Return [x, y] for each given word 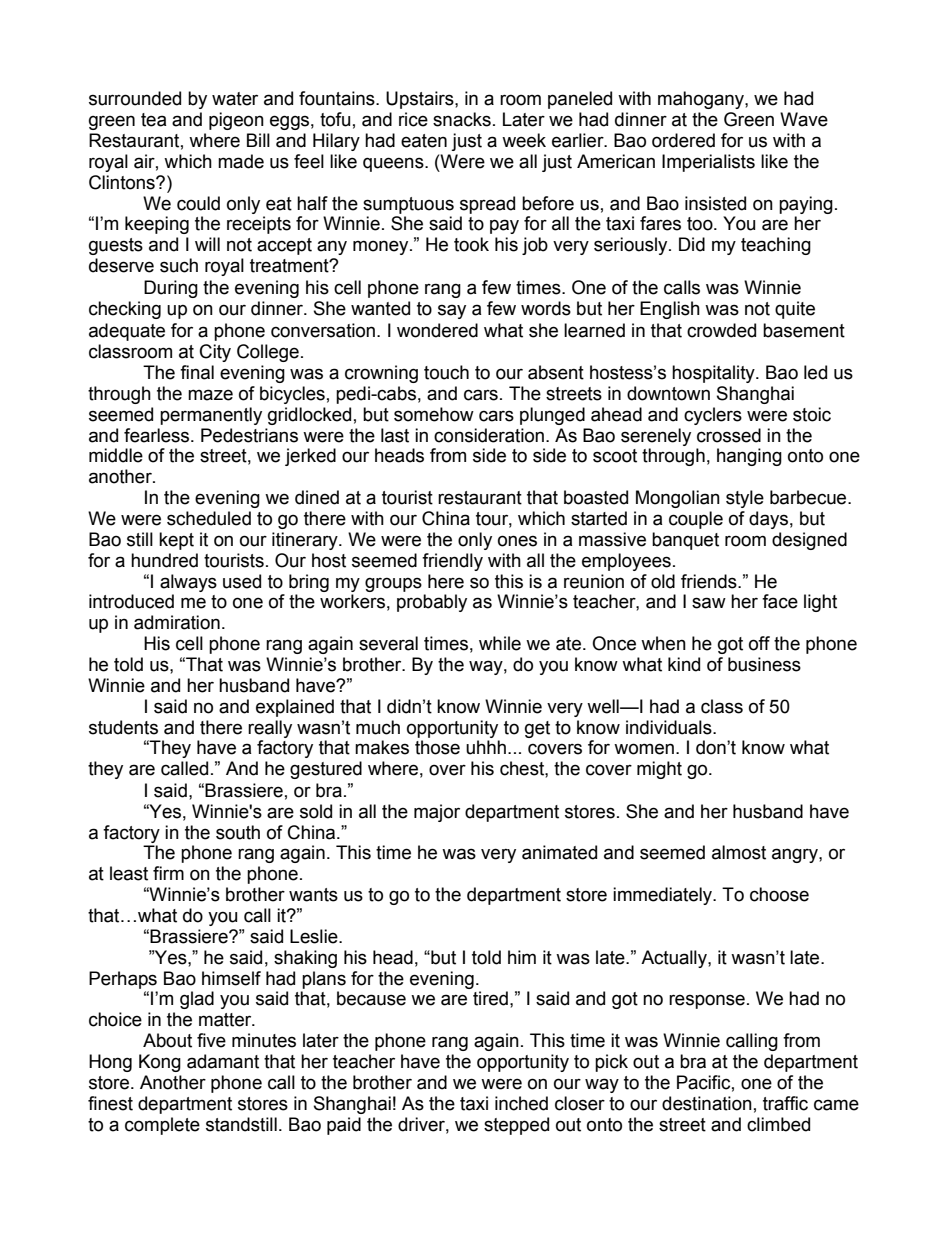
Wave [804, 119]
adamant [223, 1061]
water [235, 99]
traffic [785, 1103]
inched [521, 1103]
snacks [462, 119]
